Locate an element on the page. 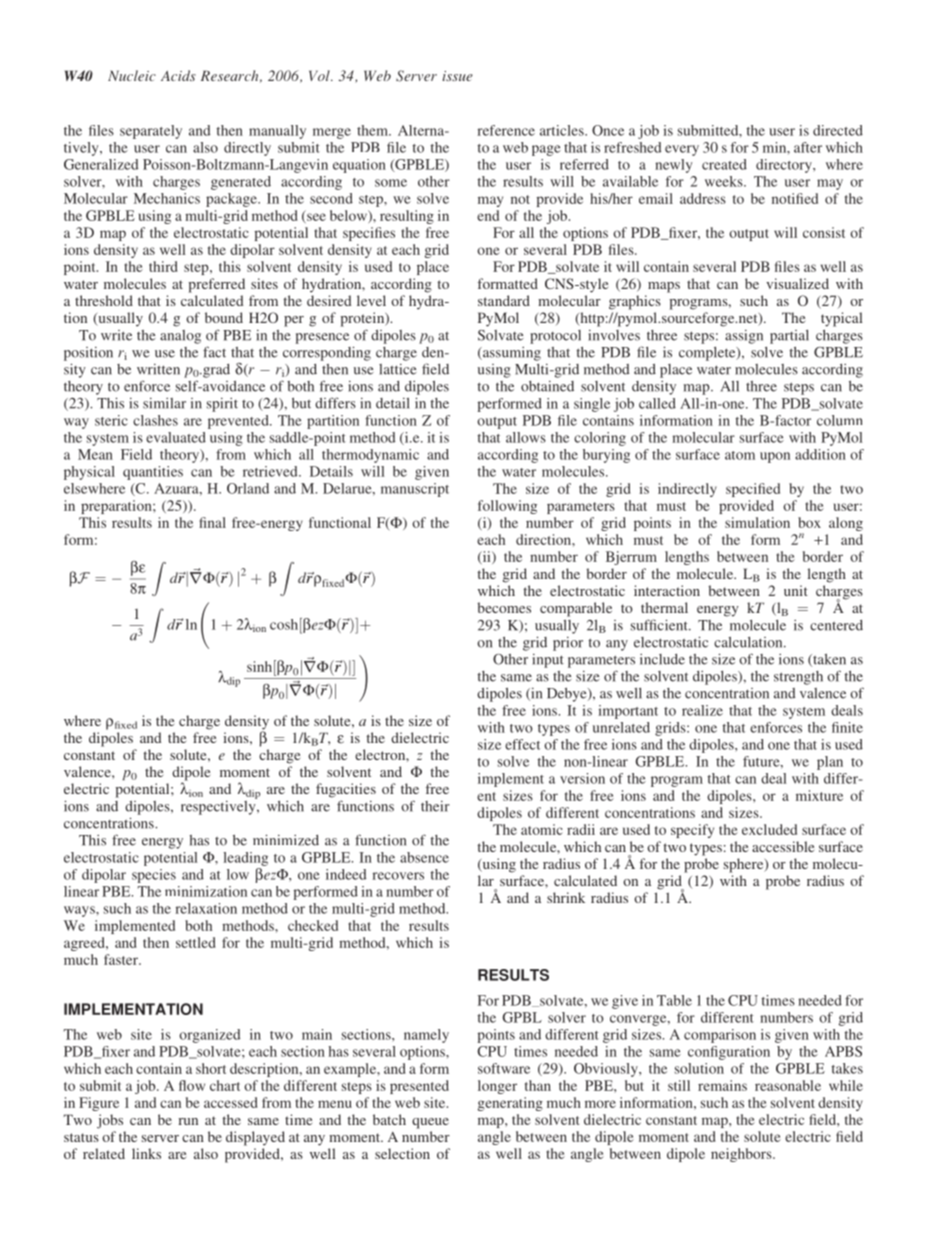  final is located at coordinates (212, 522).
